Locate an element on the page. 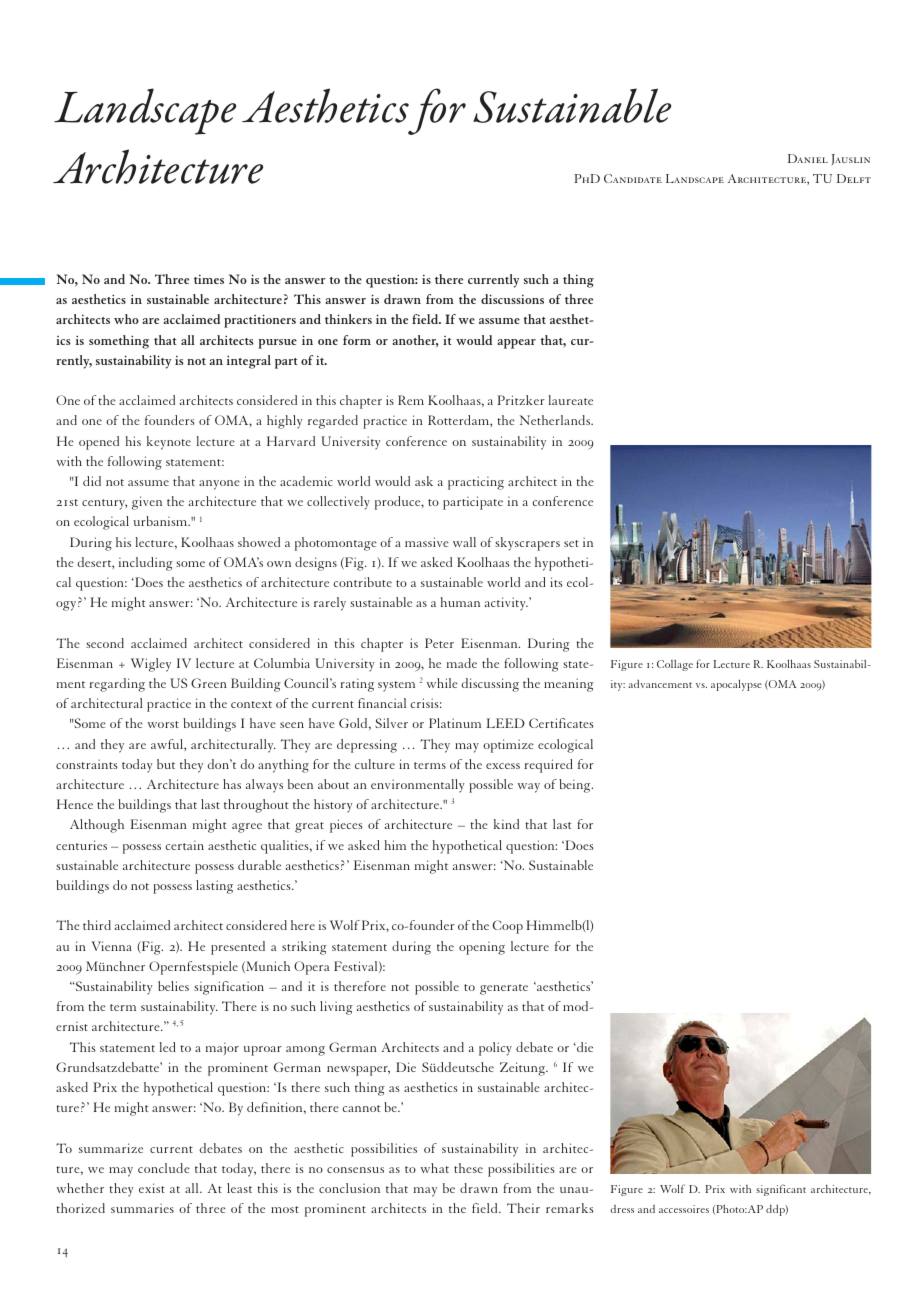 The image size is (924, 1308). keynote is located at coordinates (169, 443).
